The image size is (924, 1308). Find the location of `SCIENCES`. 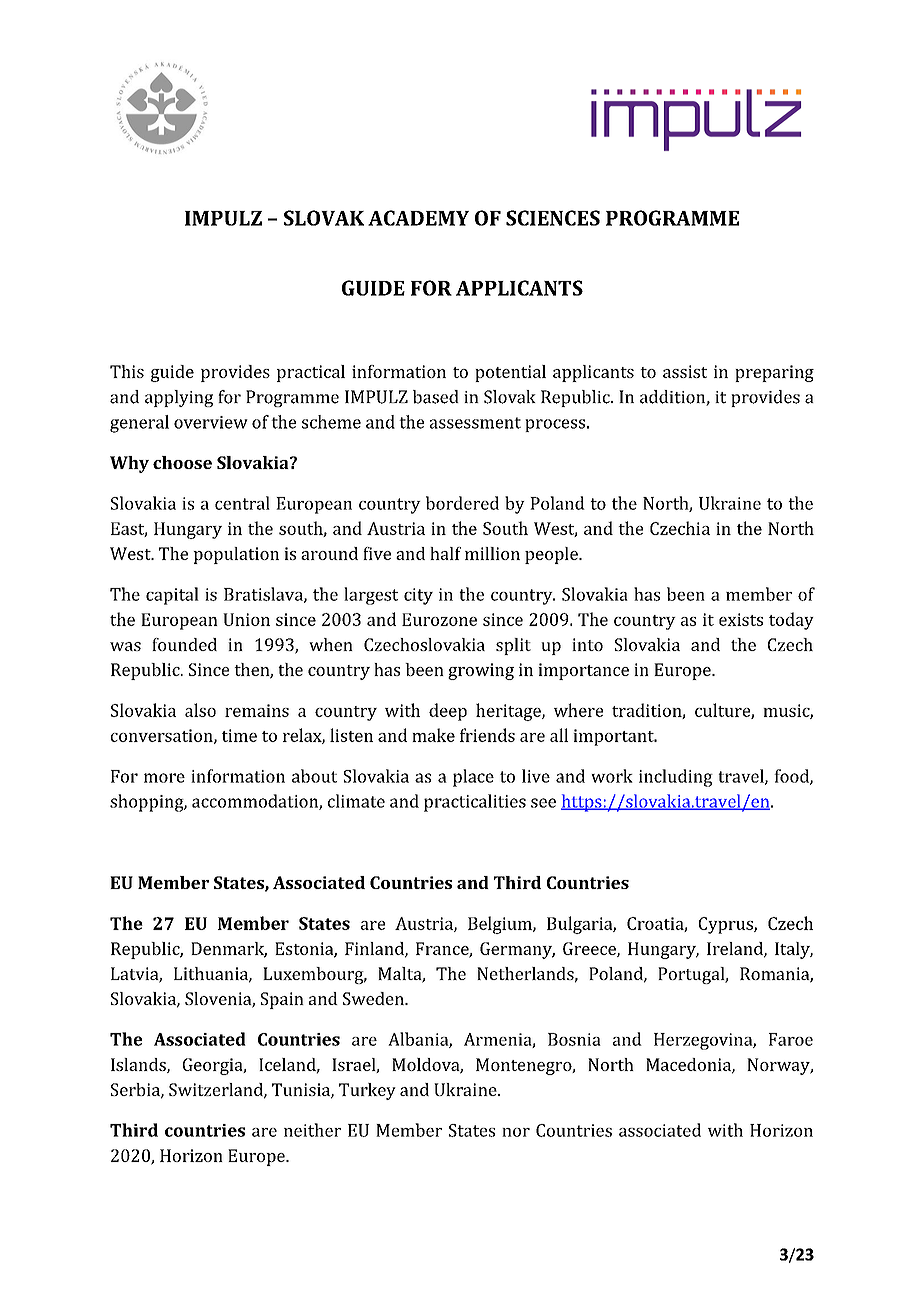

SCIENCES is located at coordinates (553, 218).
